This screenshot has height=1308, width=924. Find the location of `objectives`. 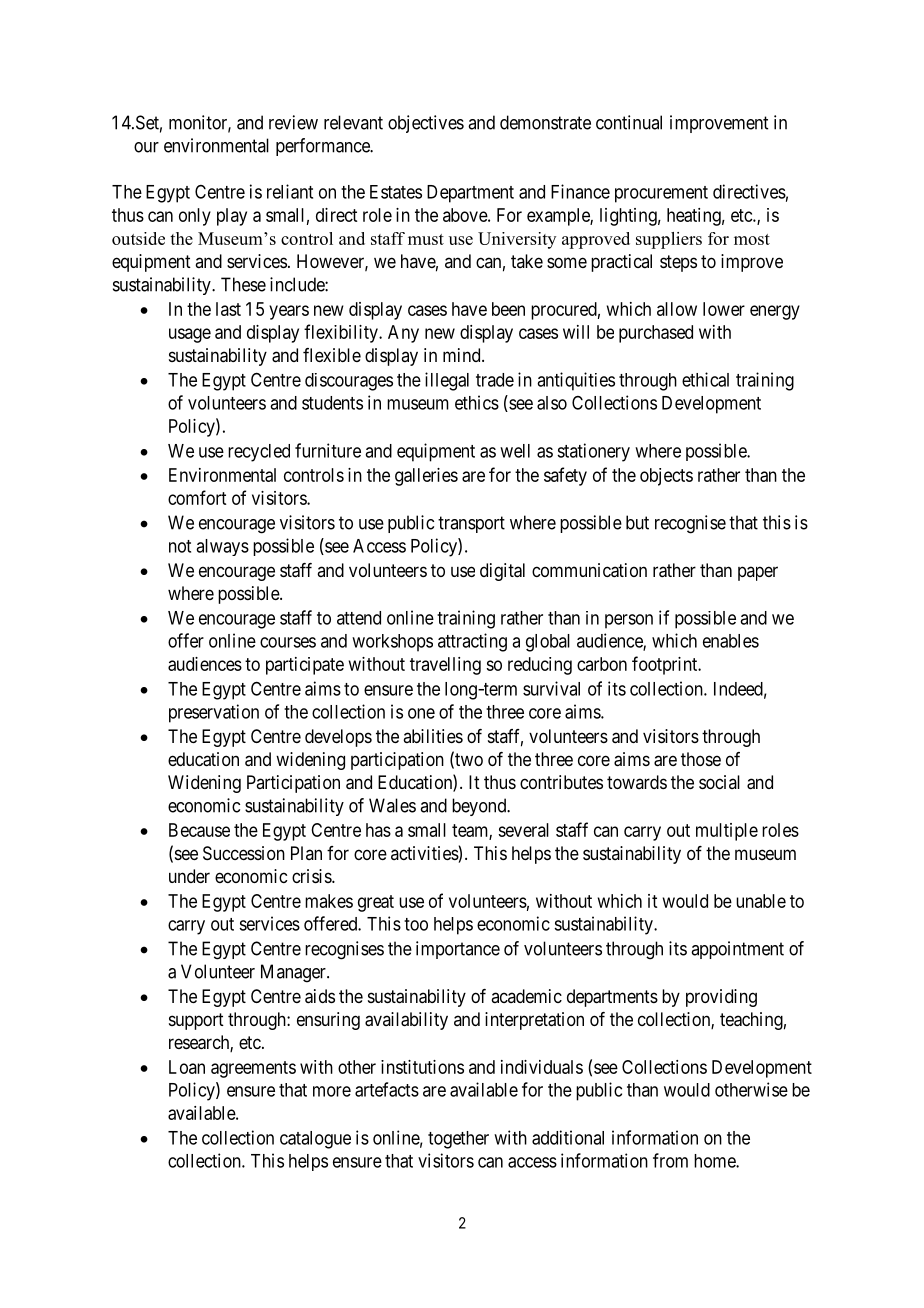

objectives is located at coordinates (426, 124).
